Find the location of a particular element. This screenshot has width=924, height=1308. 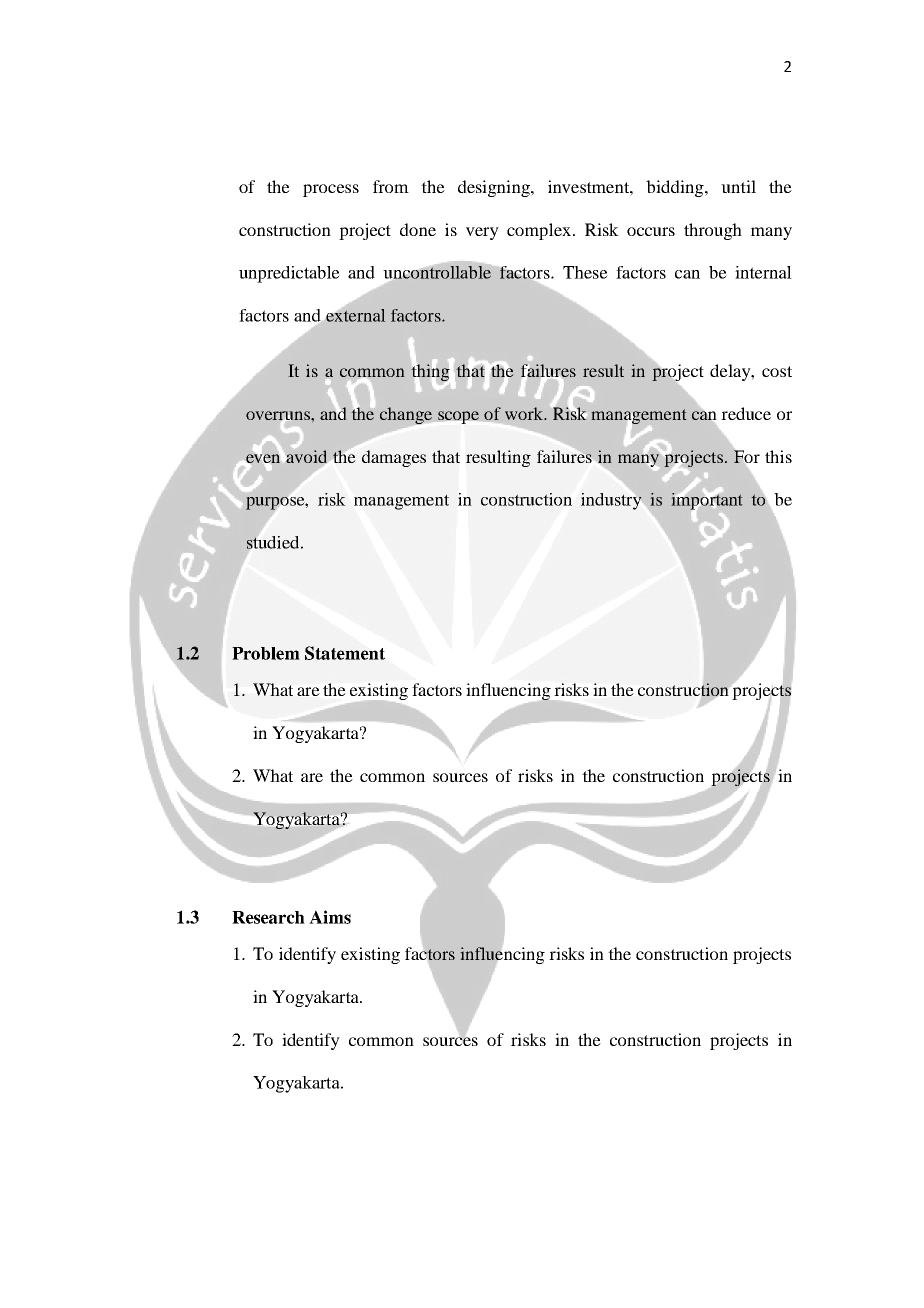

Problem is located at coordinates (266, 653).
